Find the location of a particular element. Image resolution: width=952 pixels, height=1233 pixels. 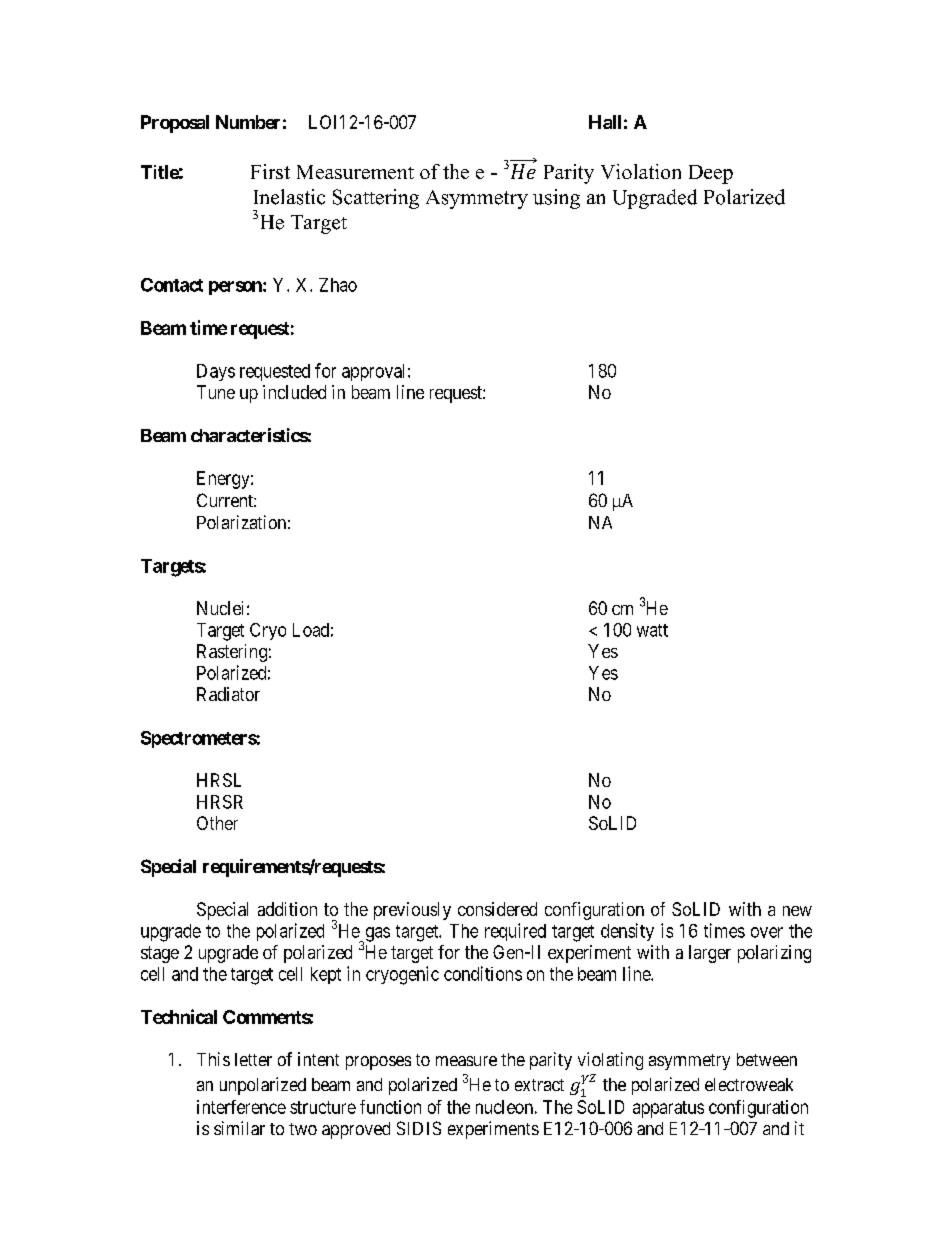

Other is located at coordinates (217, 823).
